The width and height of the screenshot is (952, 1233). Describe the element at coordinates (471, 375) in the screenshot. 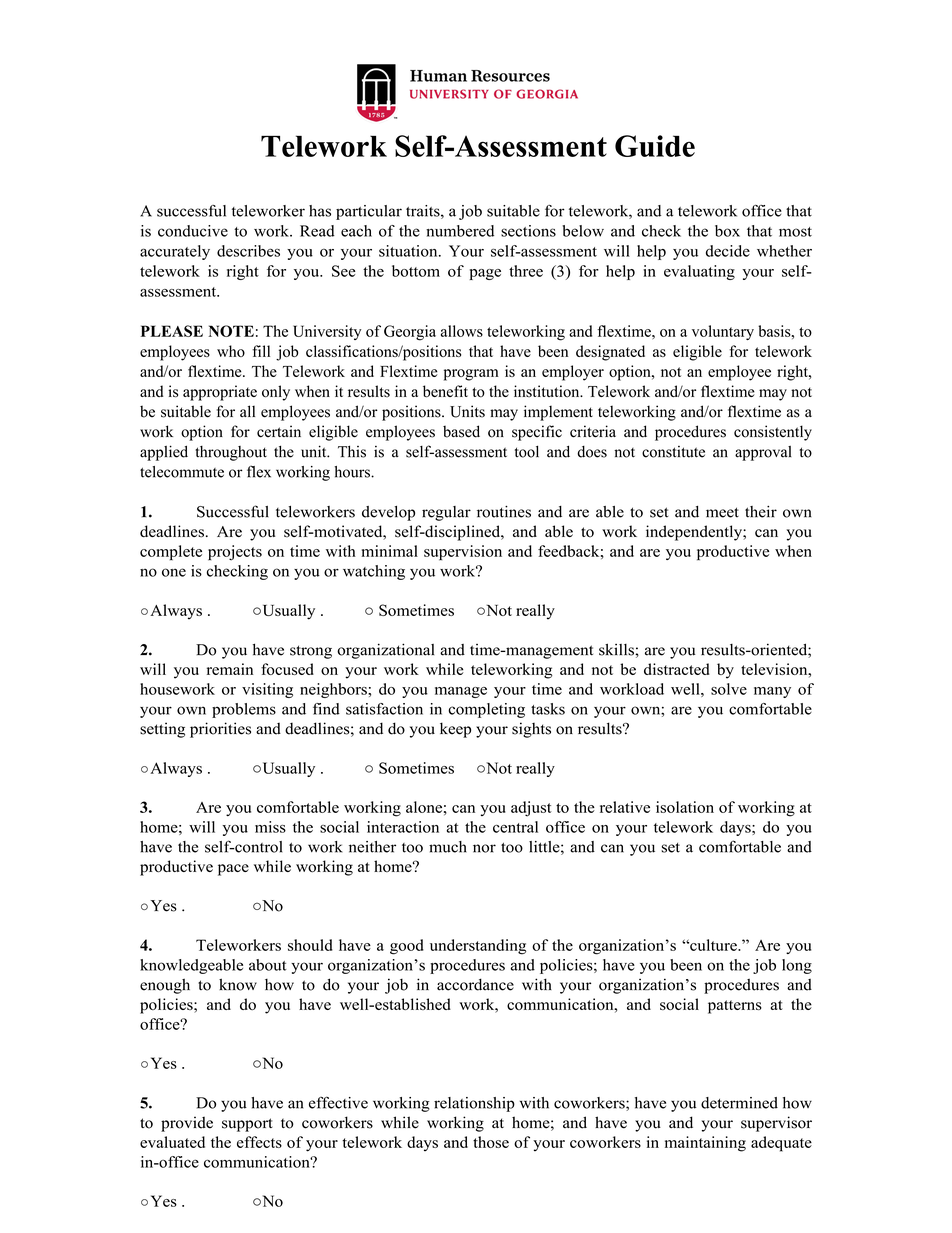

I see `program` at that location.
